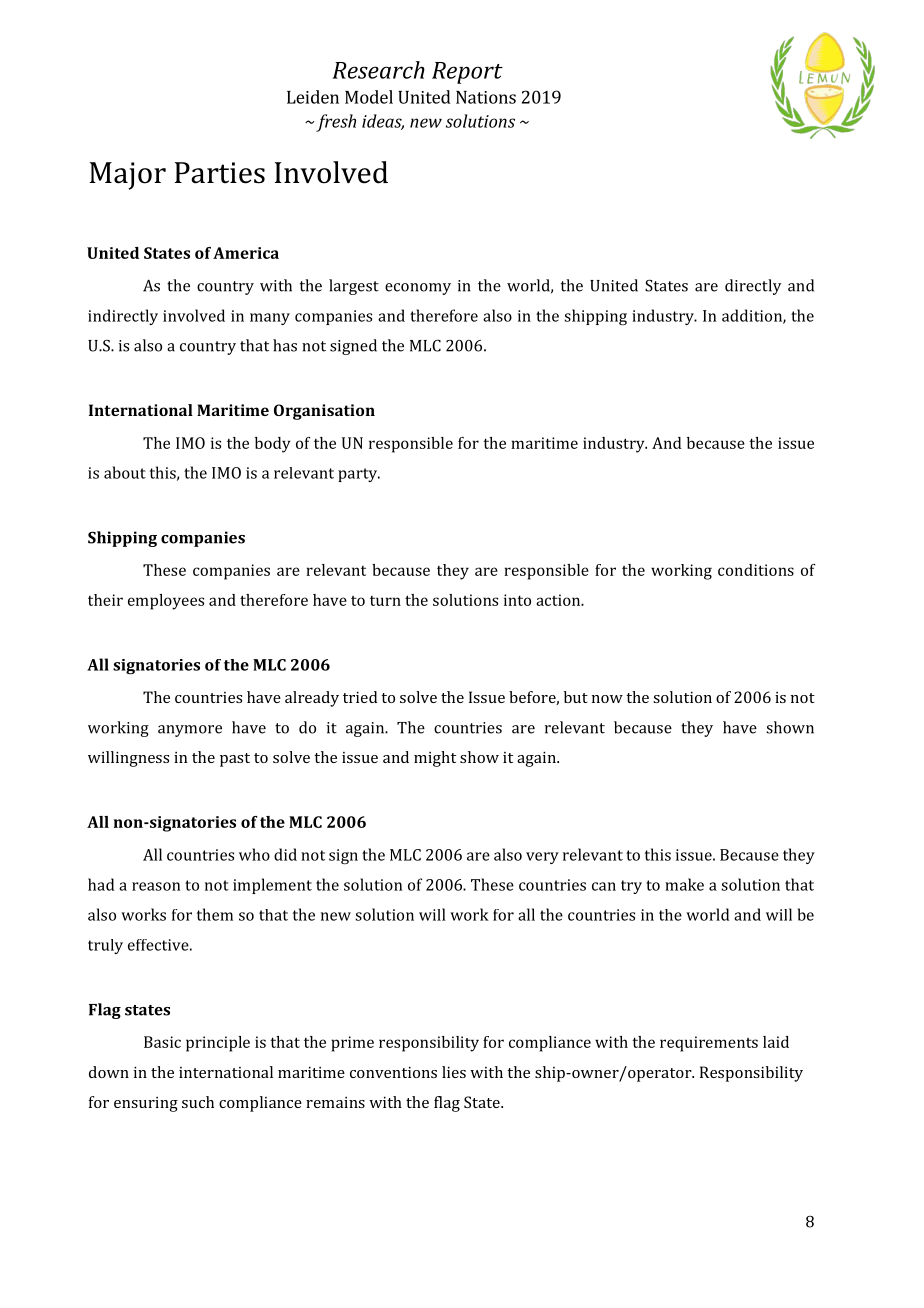 This document has height=1308, width=924. I want to click on Report, so click(467, 73).
